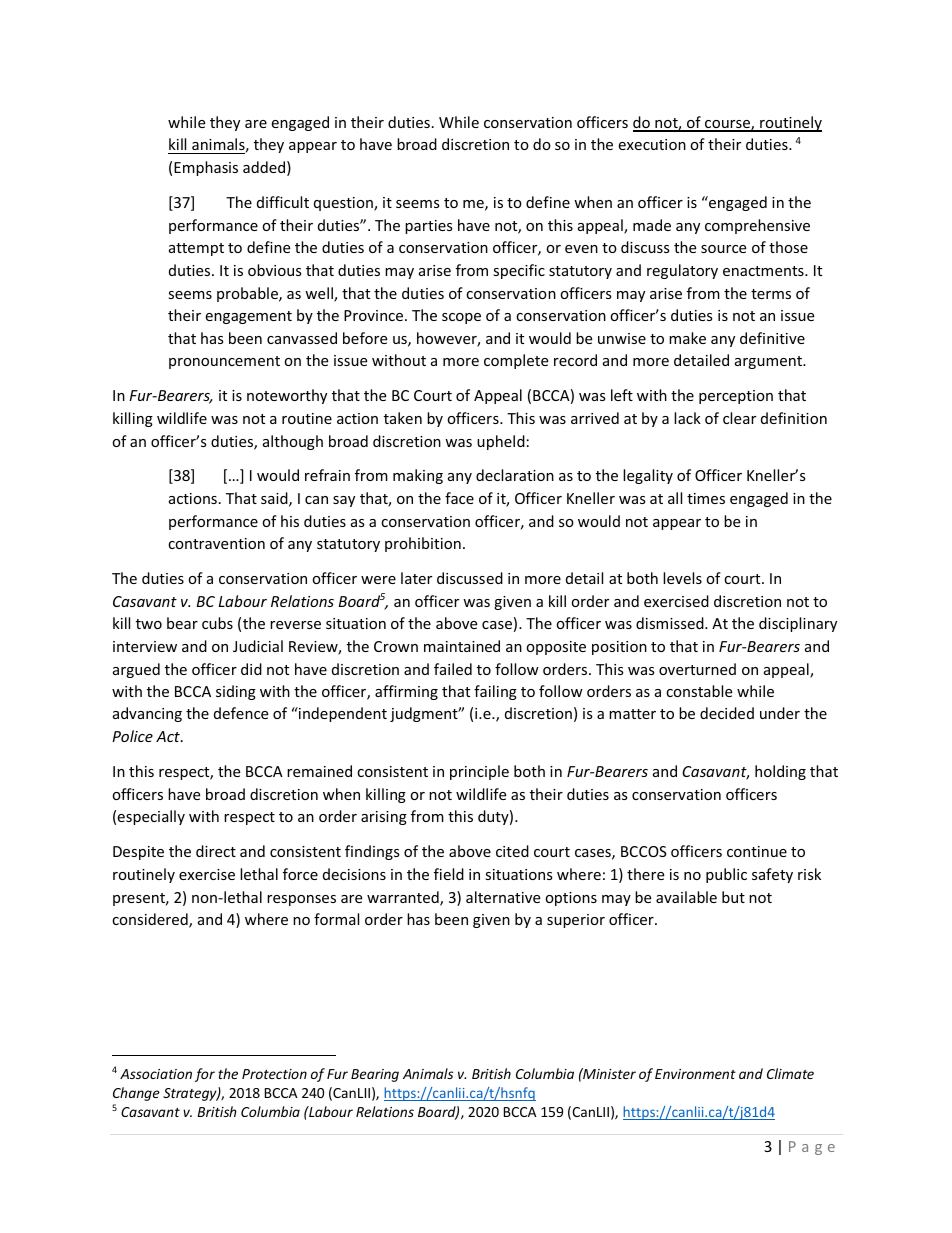 Image resolution: width=952 pixels, height=1233 pixels. I want to click on contravention, so click(216, 543).
